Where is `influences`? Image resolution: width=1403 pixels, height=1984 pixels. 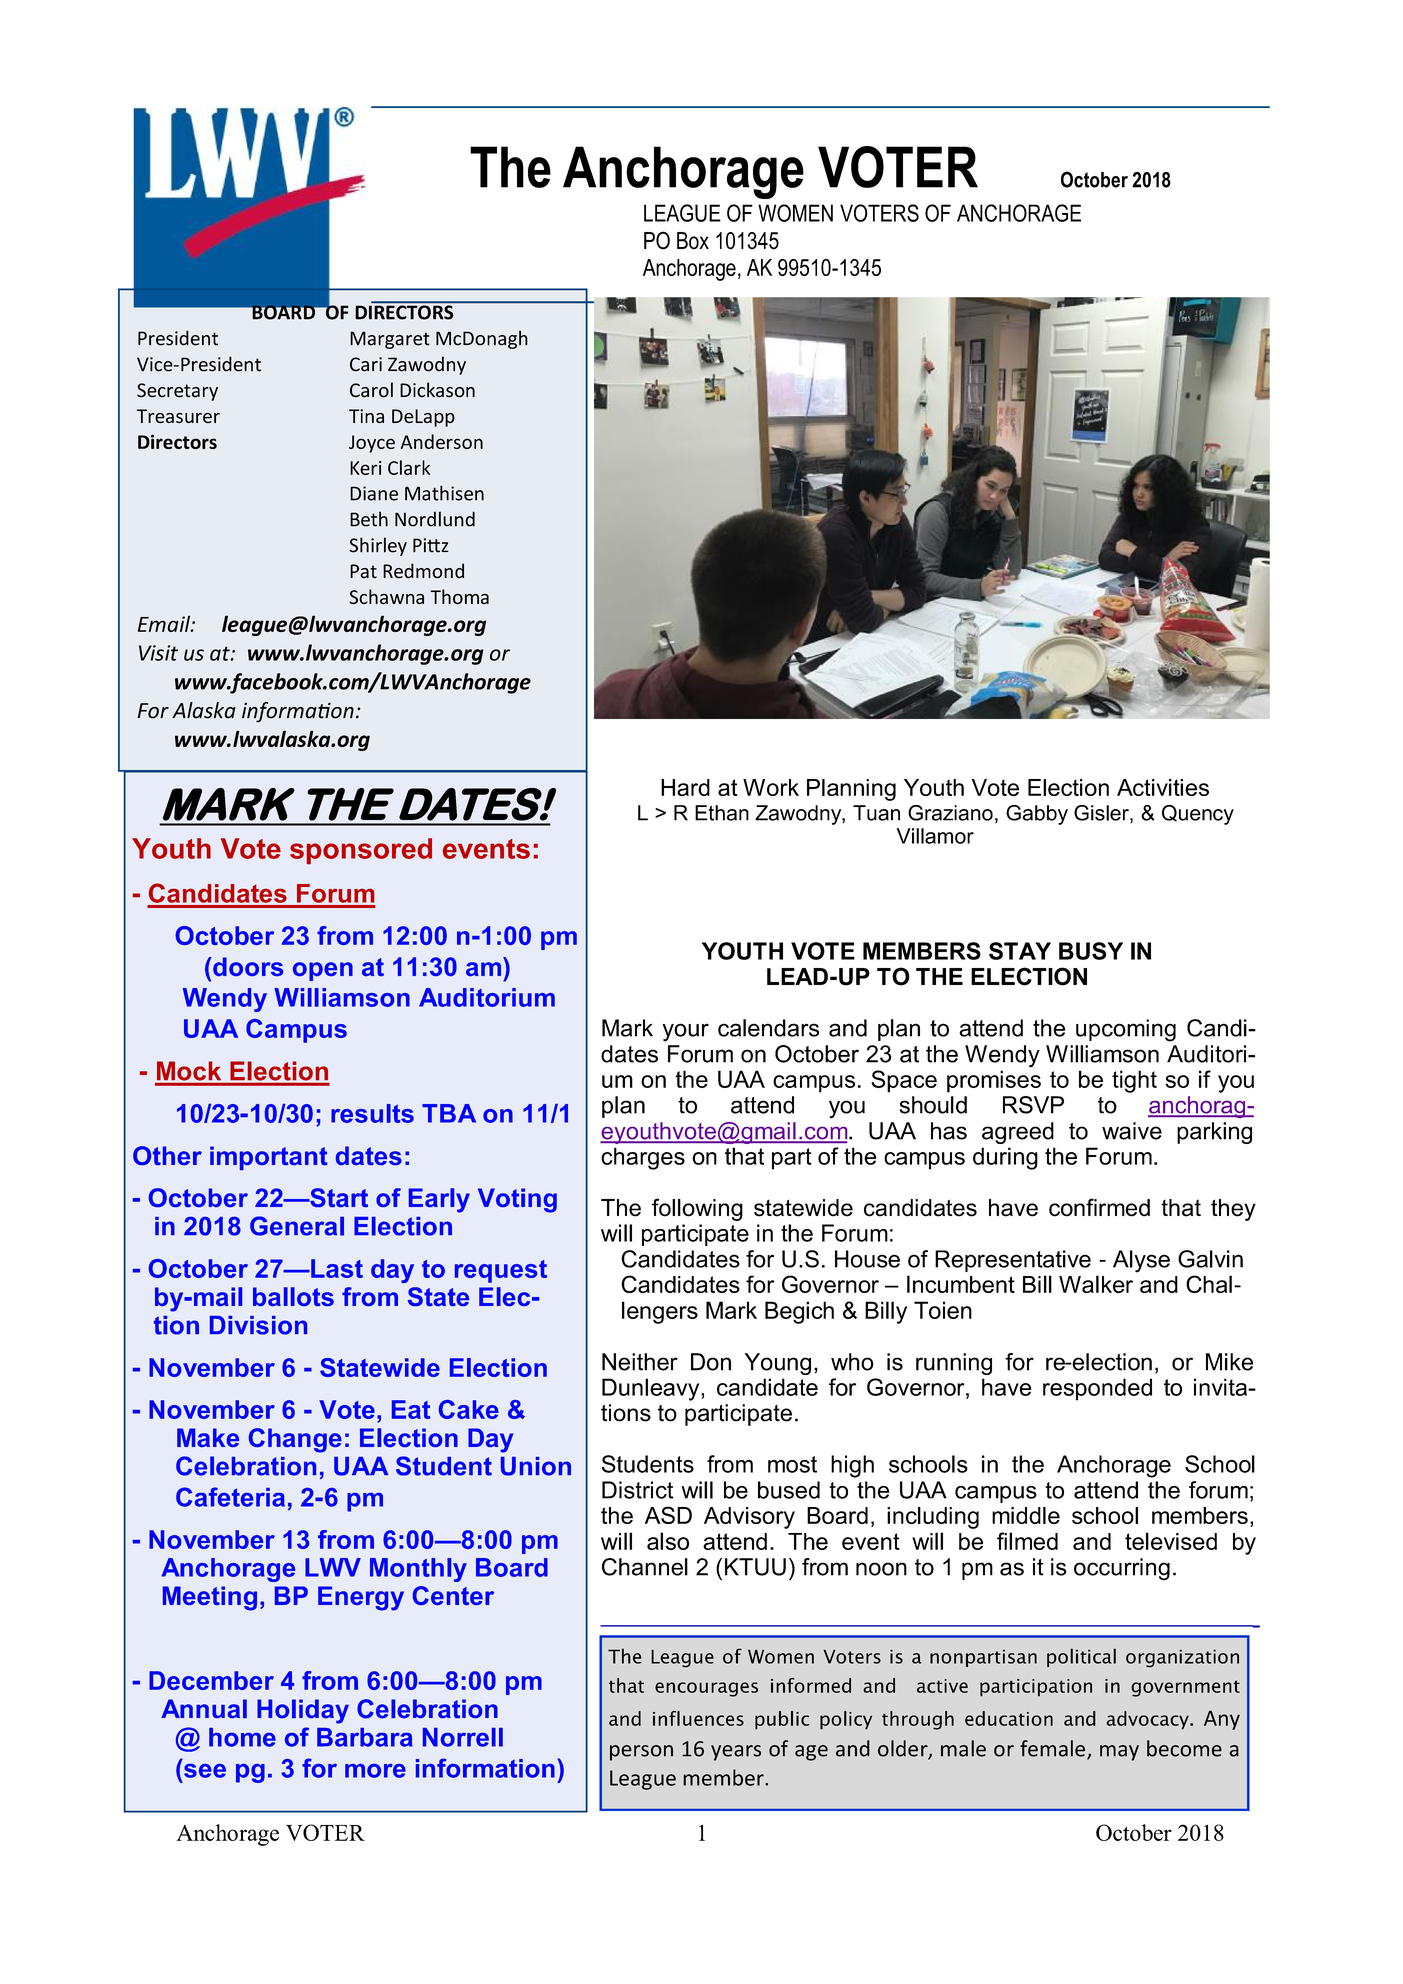 influences is located at coordinates (698, 1718).
